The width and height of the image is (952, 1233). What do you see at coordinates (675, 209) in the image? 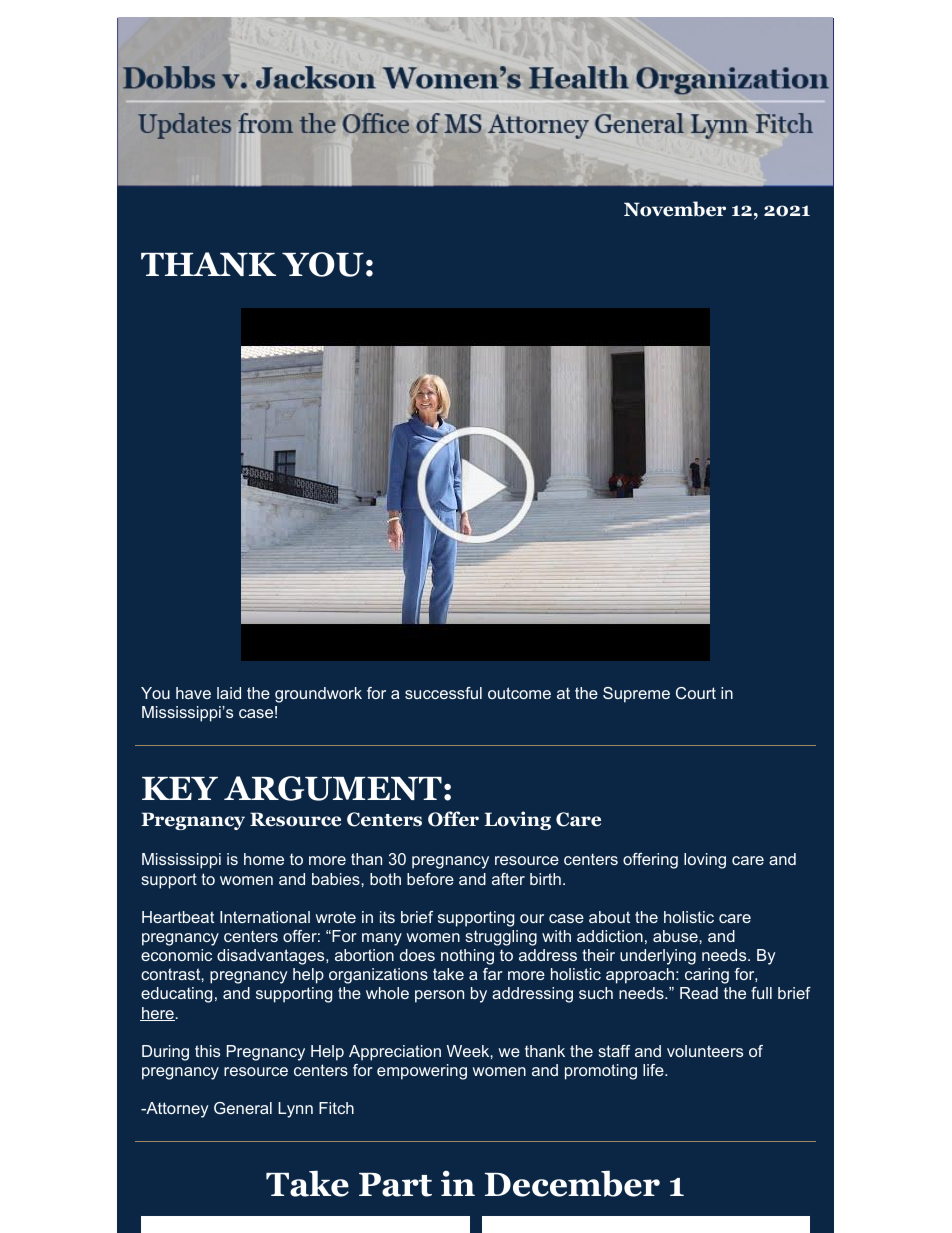
I see `November` at bounding box center [675, 209].
